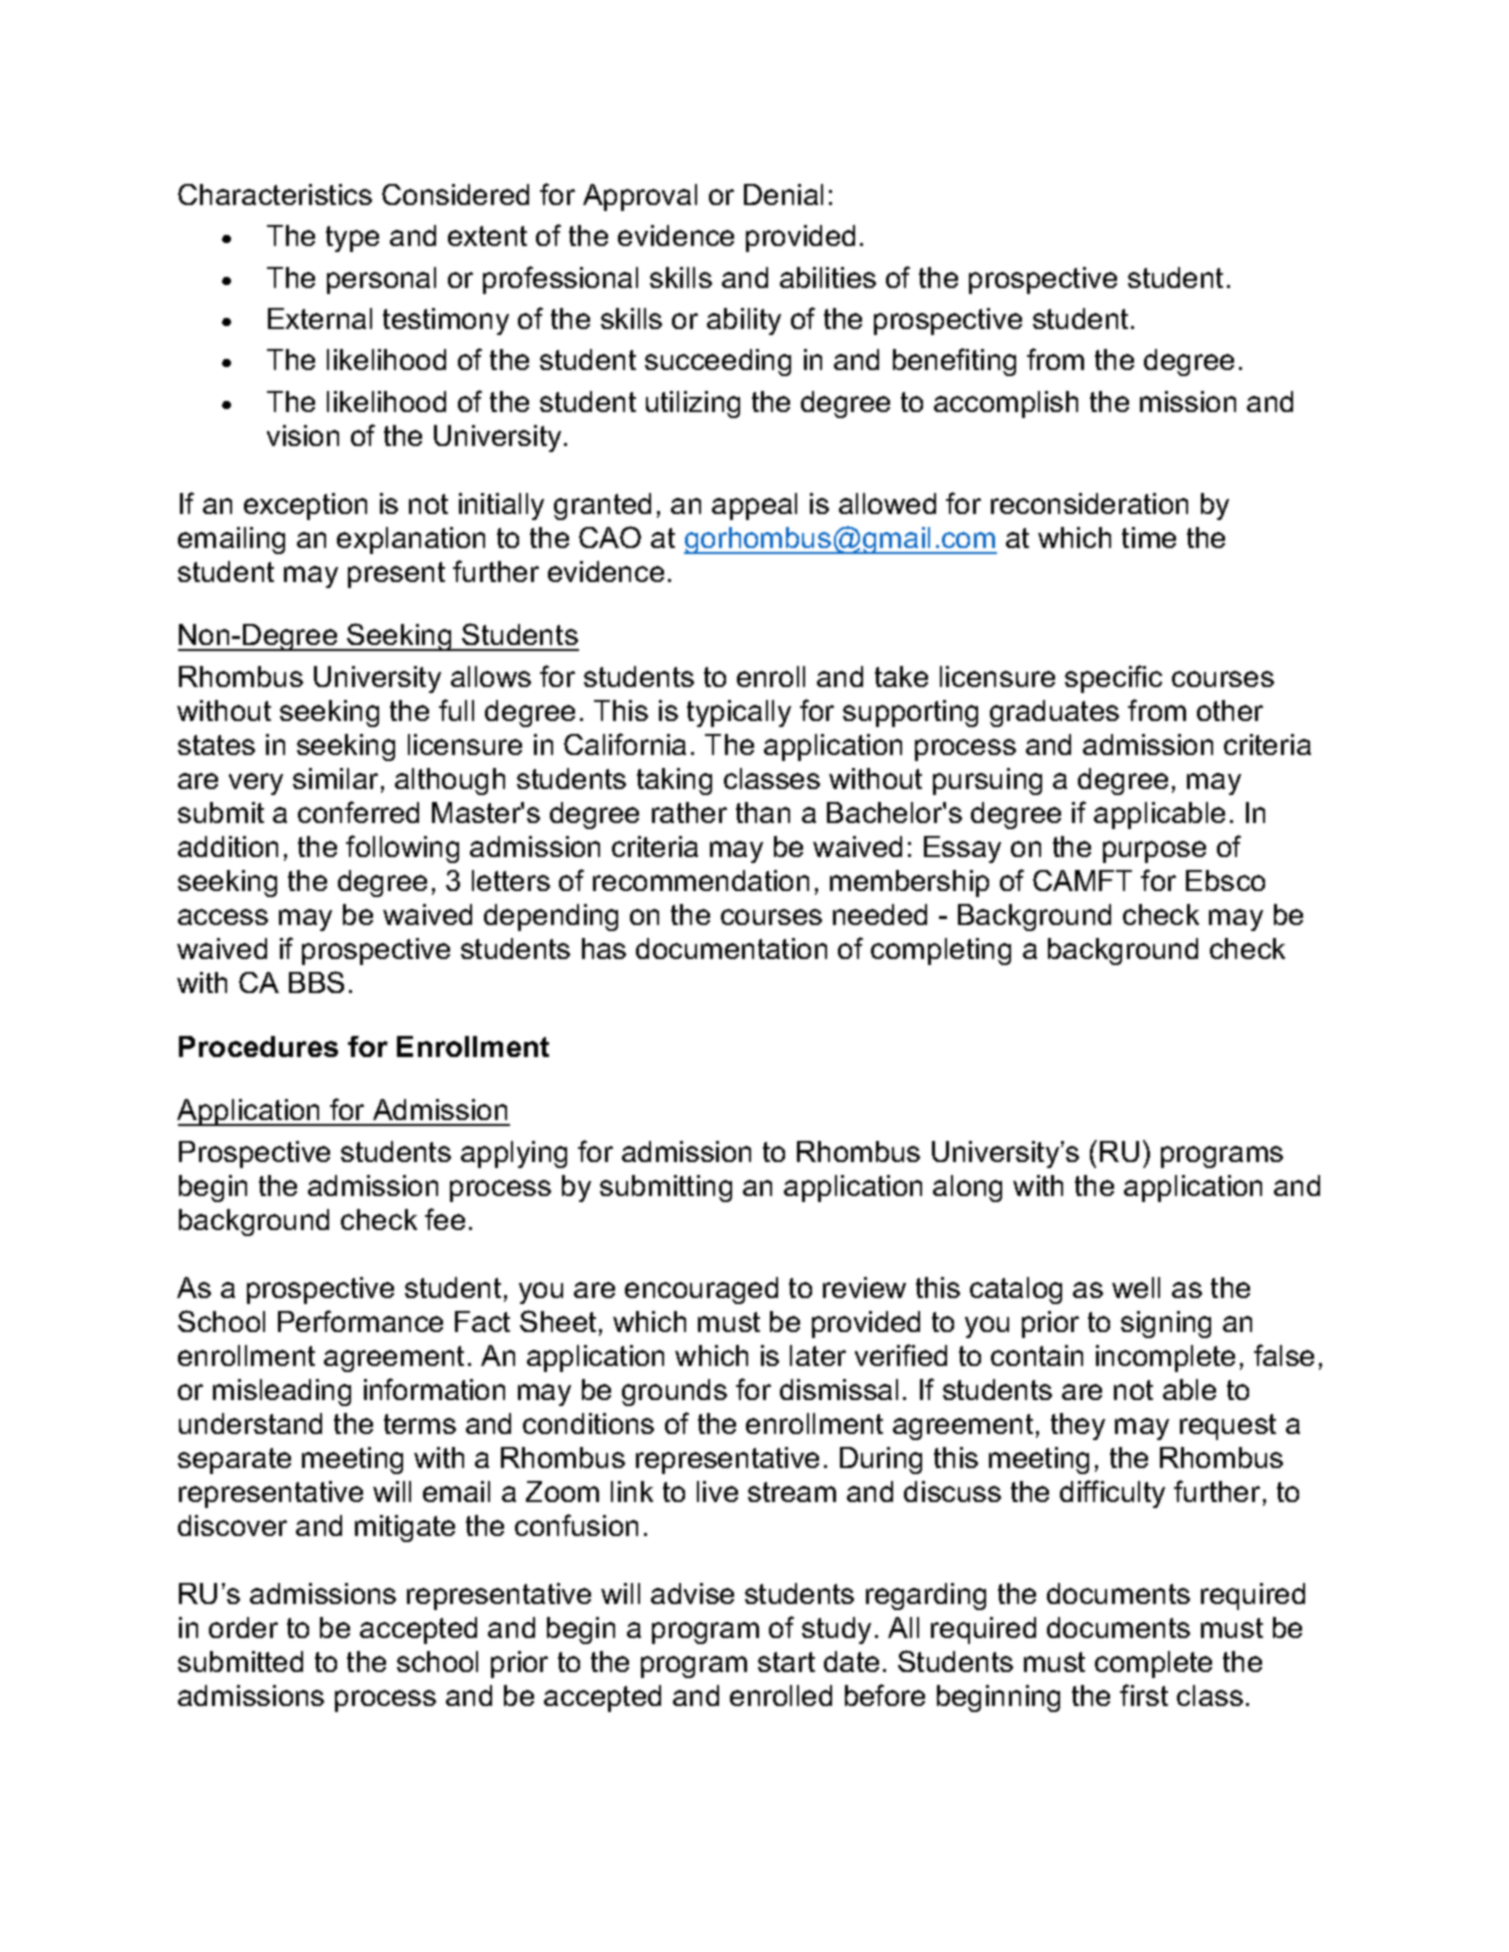  What do you see at coordinates (352, 239) in the document?
I see `type` at bounding box center [352, 239].
